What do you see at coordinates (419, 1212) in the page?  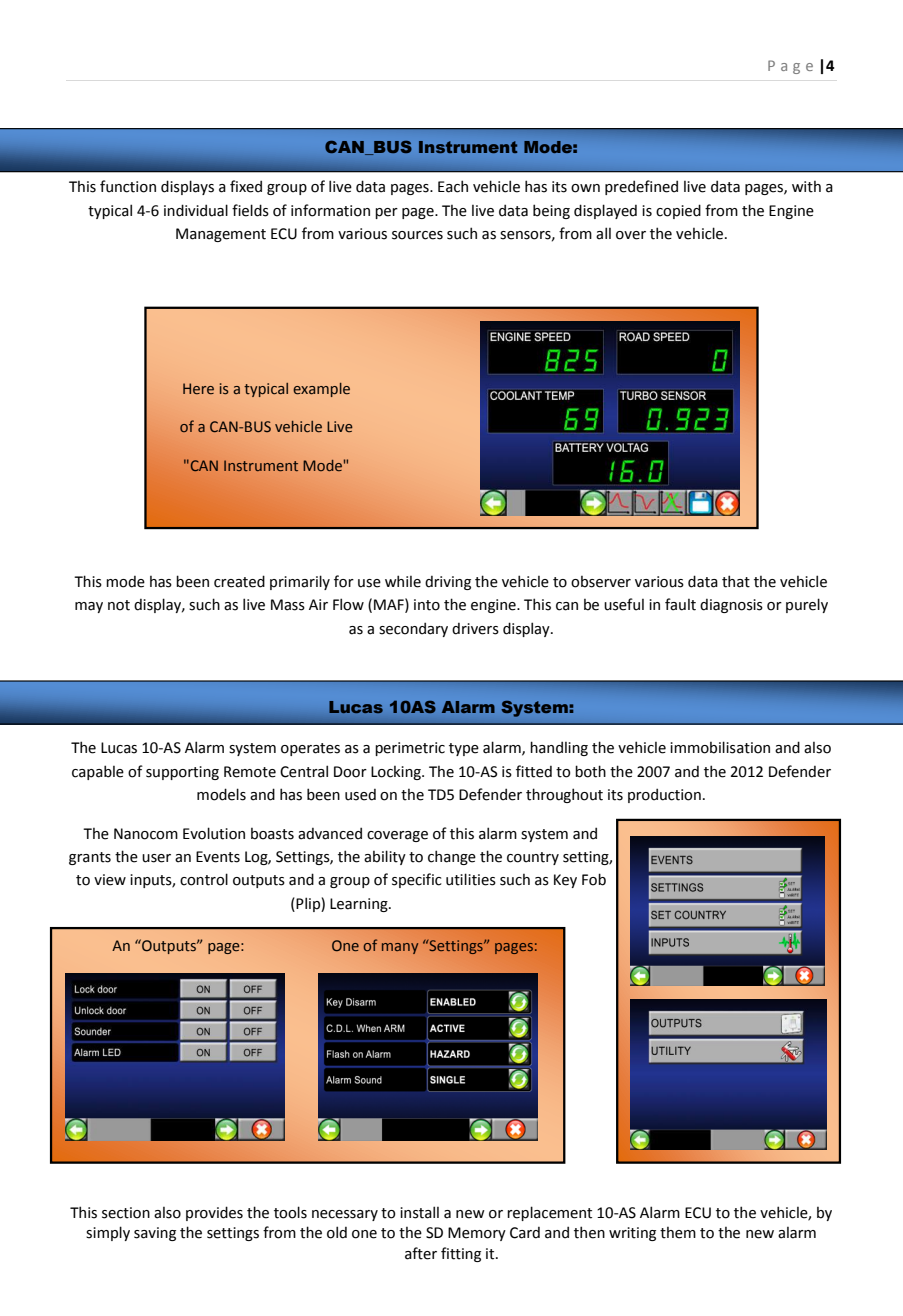 I see `install` at bounding box center [419, 1212].
